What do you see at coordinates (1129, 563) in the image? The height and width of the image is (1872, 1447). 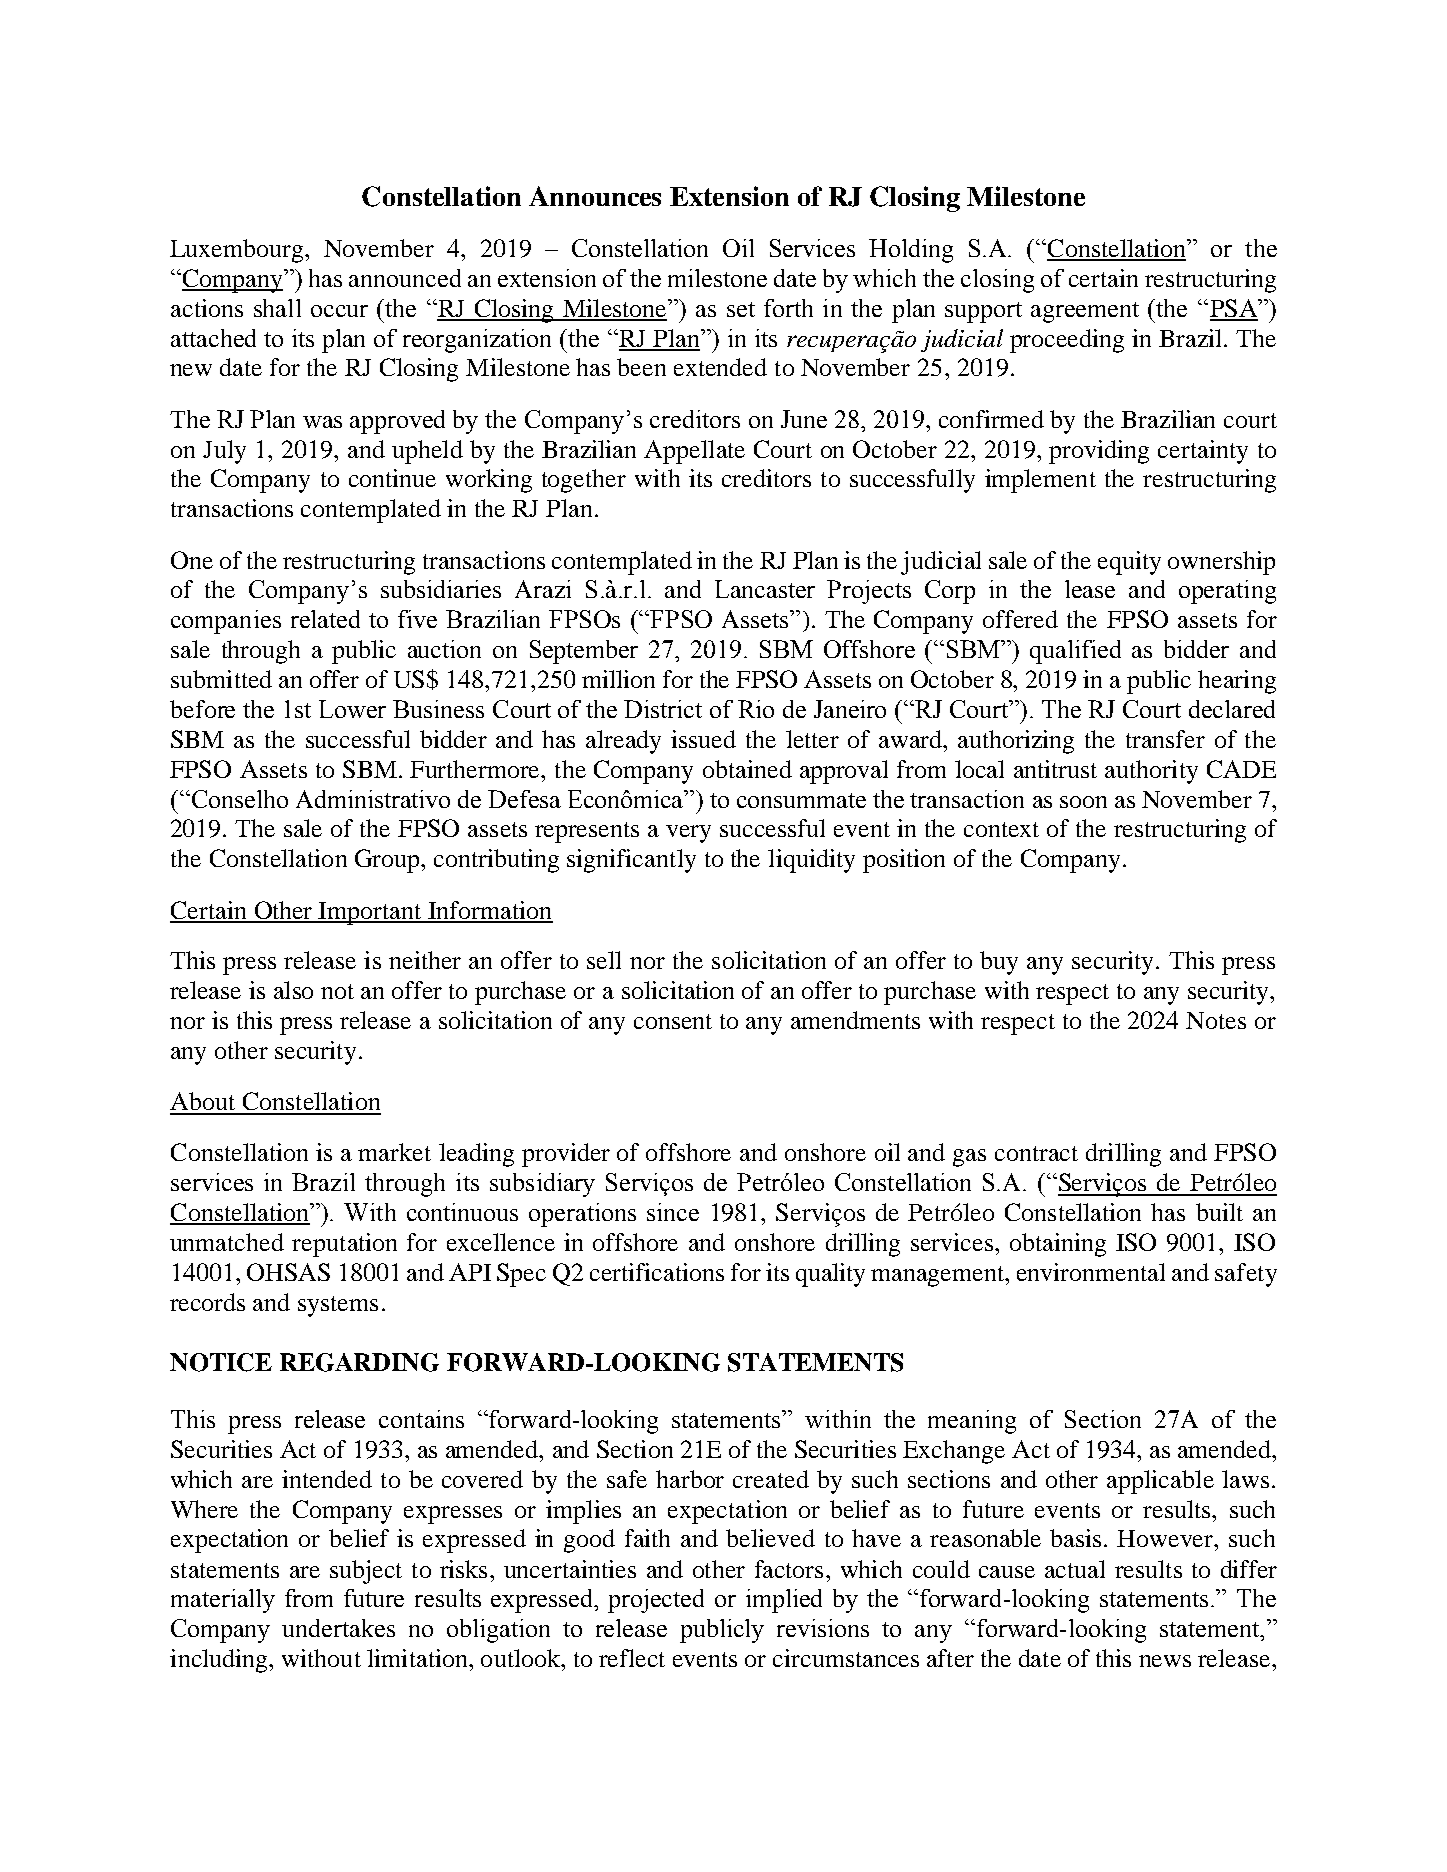 I see `equity` at bounding box center [1129, 563].
